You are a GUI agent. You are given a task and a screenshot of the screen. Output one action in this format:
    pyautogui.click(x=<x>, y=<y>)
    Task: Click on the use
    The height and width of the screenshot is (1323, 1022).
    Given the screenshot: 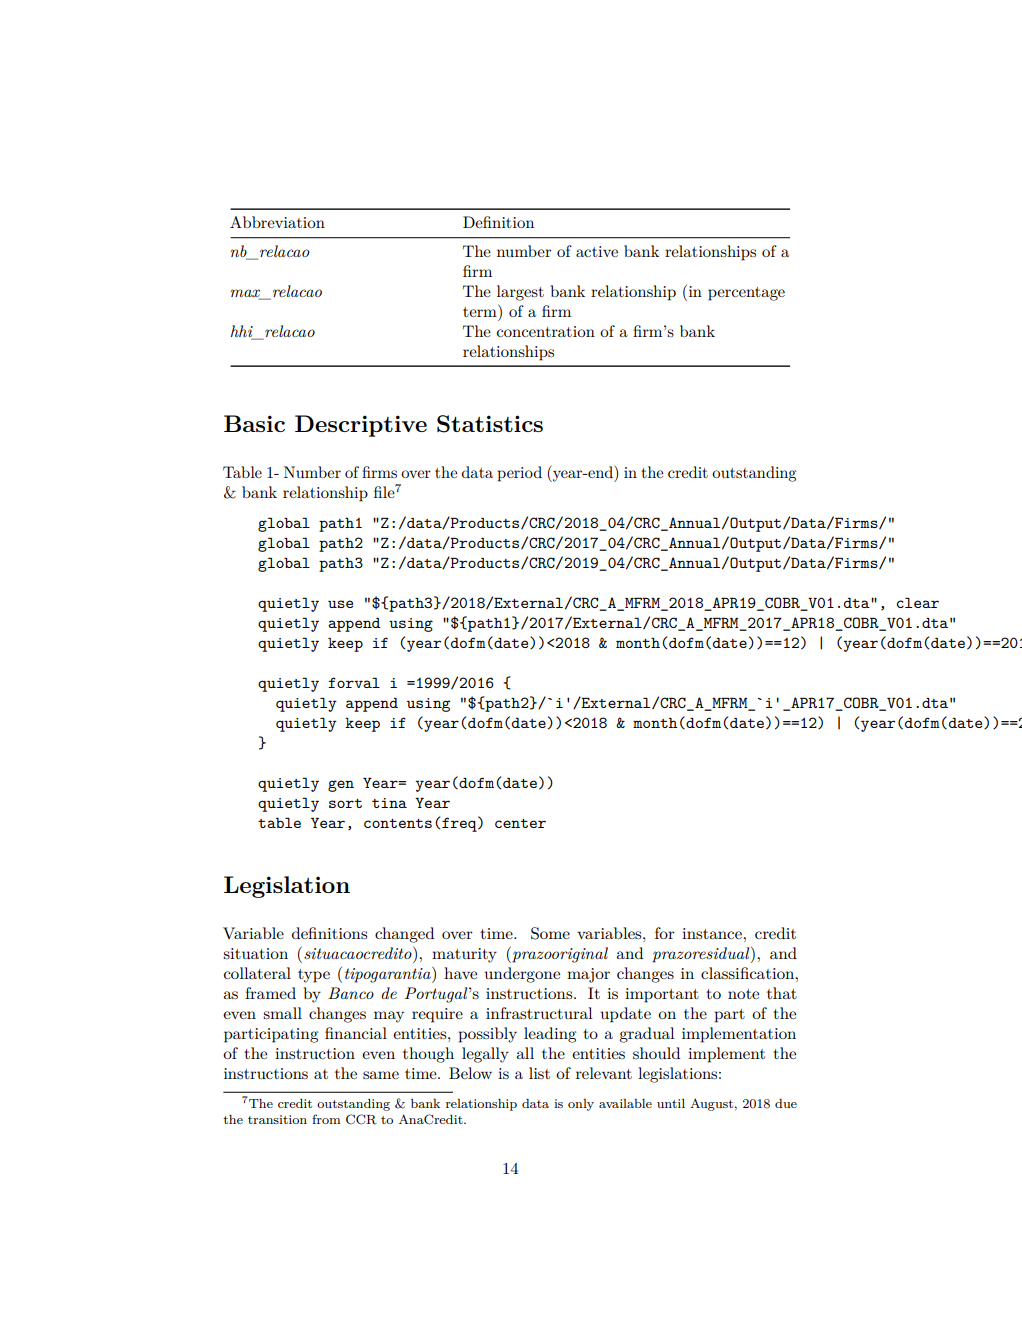 What is the action you would take?
    pyautogui.click(x=340, y=604)
